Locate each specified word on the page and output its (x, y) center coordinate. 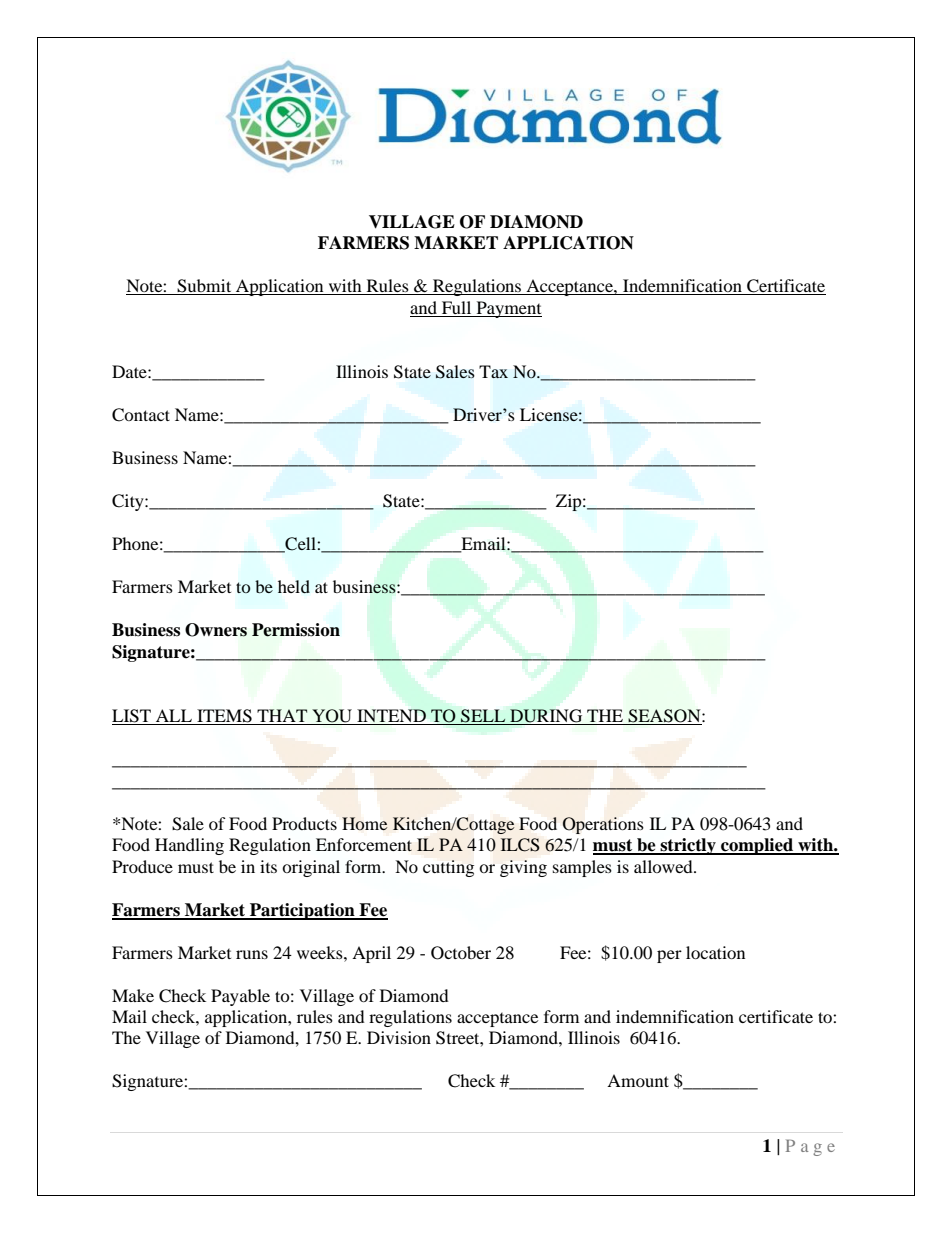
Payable (240, 997)
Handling (189, 846)
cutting (448, 868)
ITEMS (224, 717)
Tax (493, 372)
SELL (483, 717)
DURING (546, 717)
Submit (204, 287)
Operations (603, 825)
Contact (141, 415)
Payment (508, 309)
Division (399, 1037)
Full (456, 309)
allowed (664, 866)
